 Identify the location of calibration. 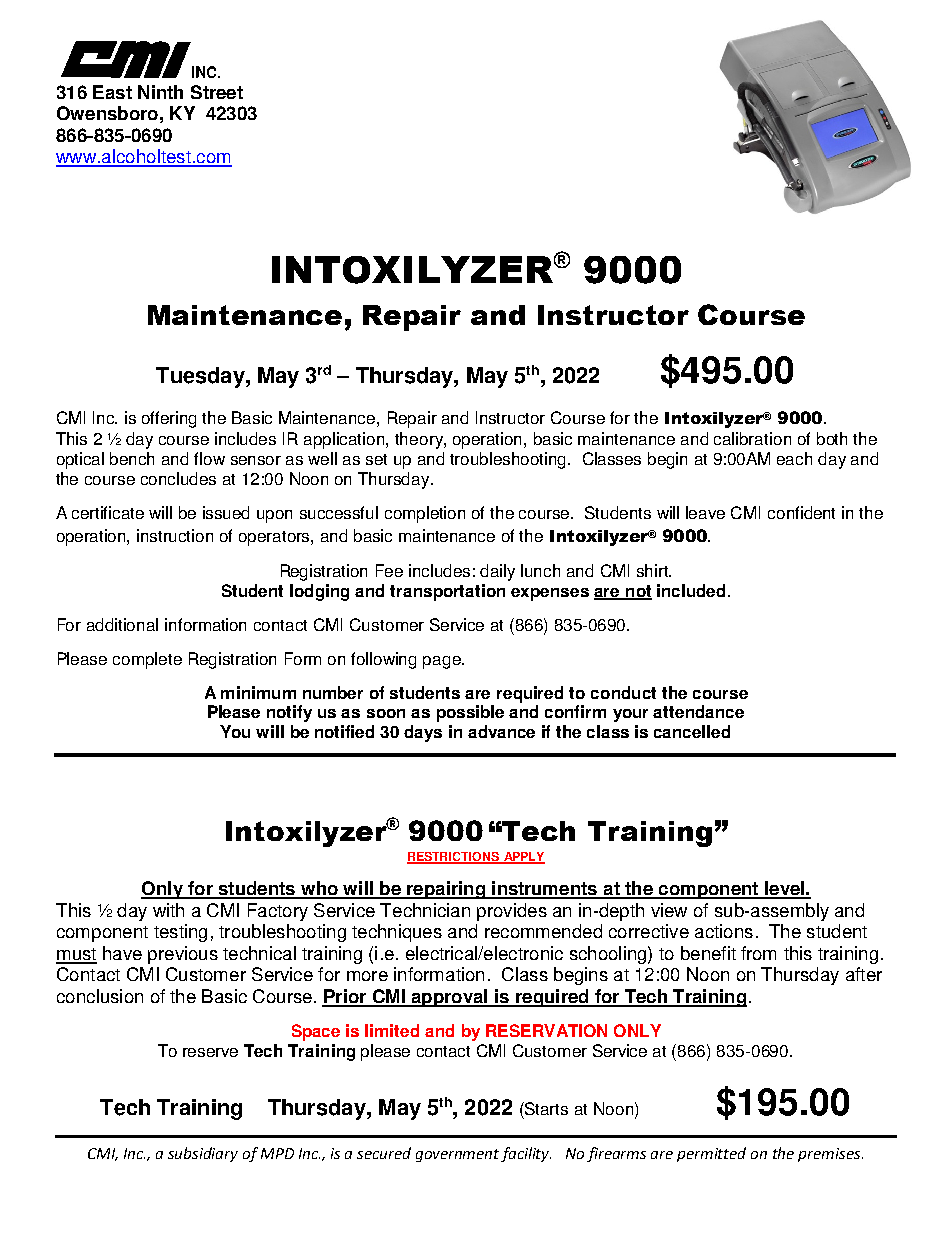
(752, 438).
